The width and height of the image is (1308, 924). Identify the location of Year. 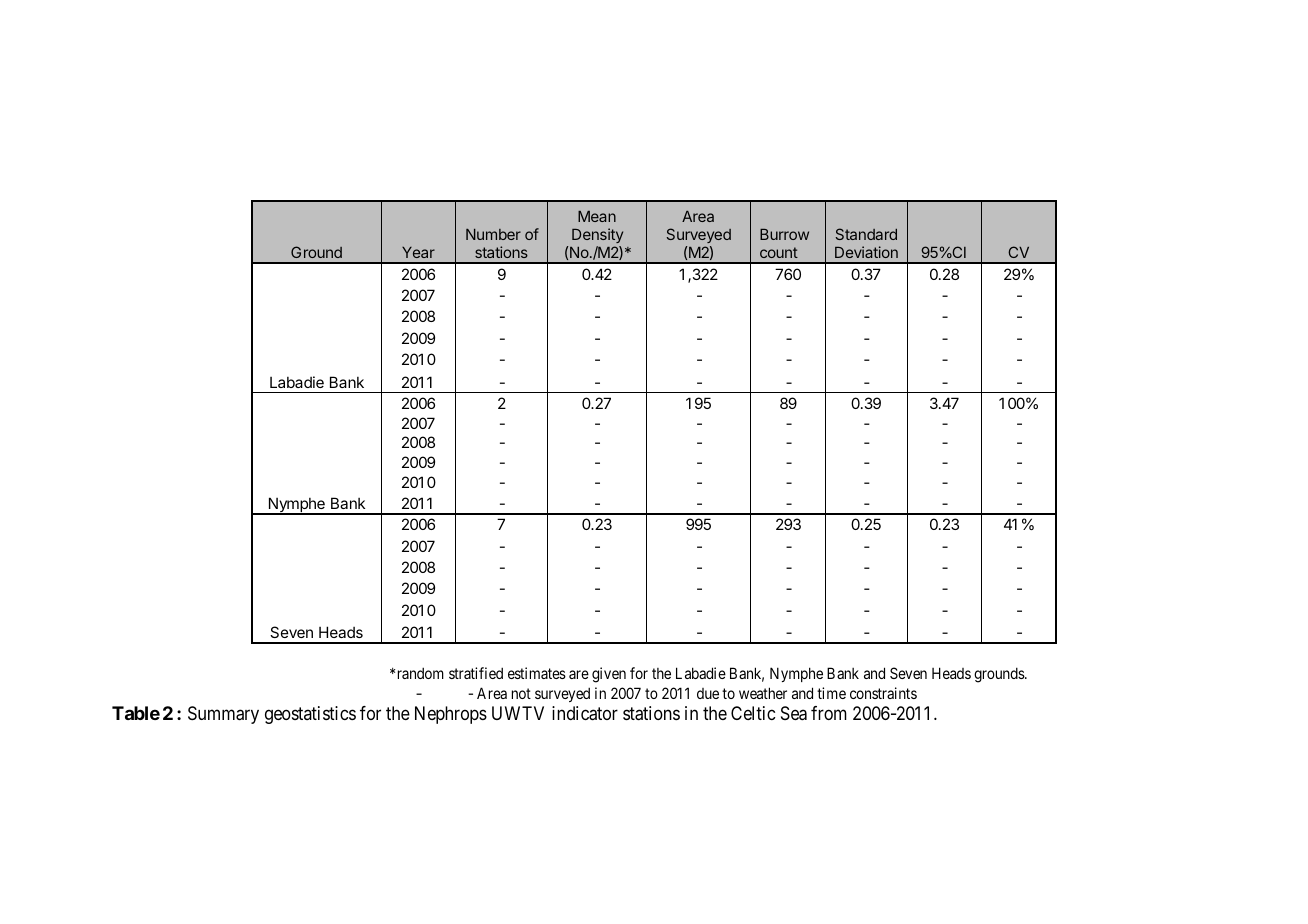
(418, 252).
